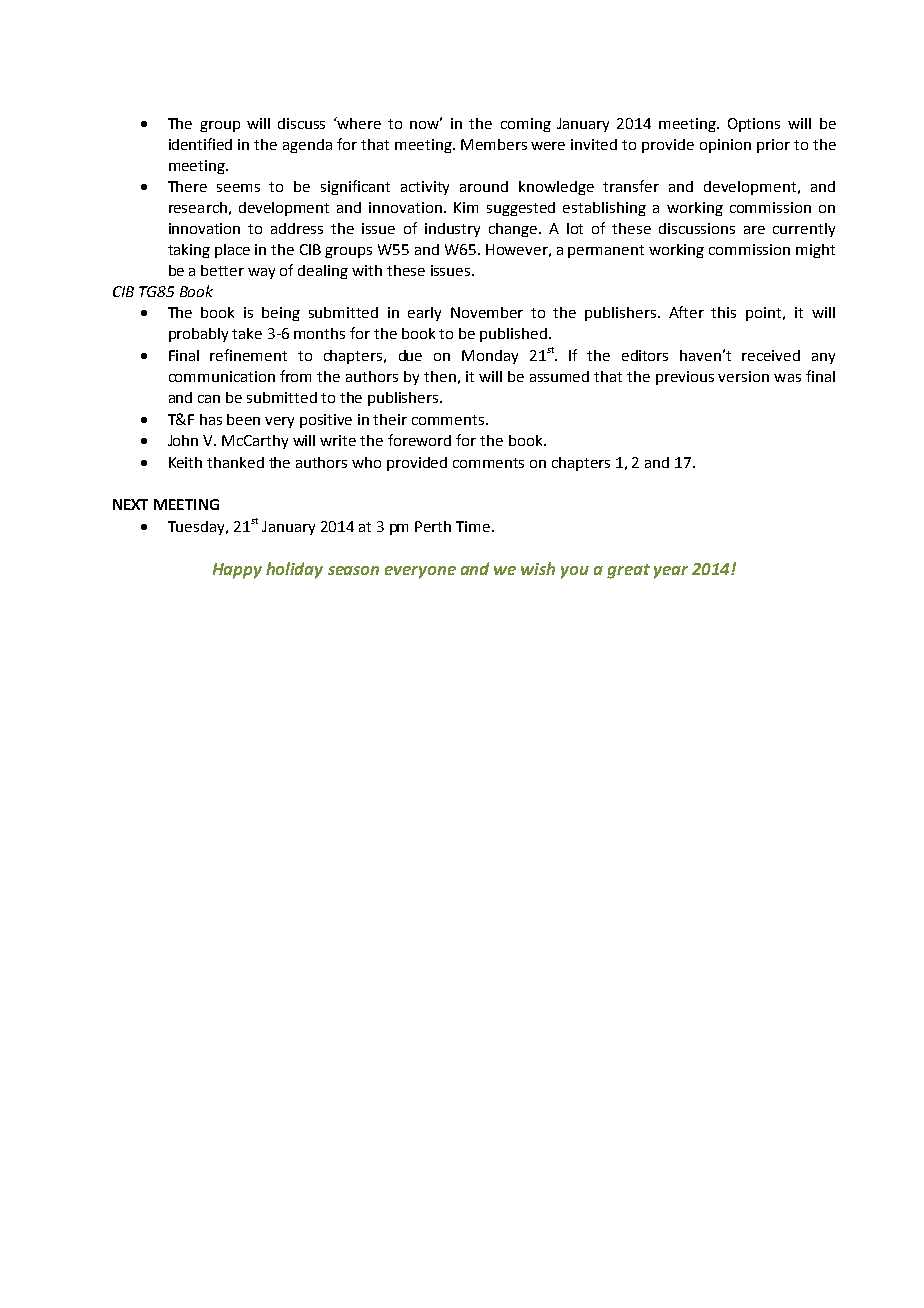  I want to click on place, so click(232, 251).
